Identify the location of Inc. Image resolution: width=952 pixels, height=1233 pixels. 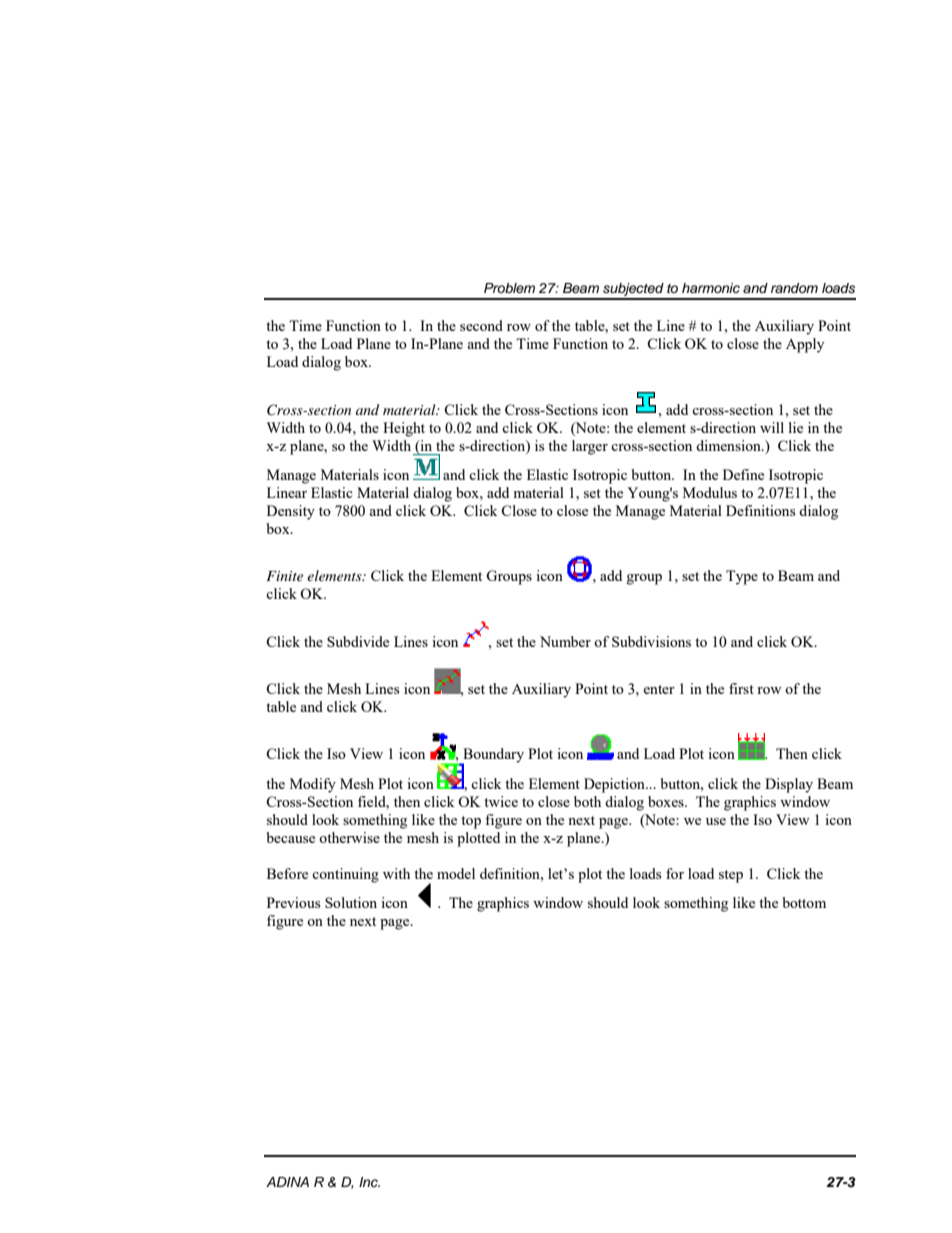
(369, 1182).
